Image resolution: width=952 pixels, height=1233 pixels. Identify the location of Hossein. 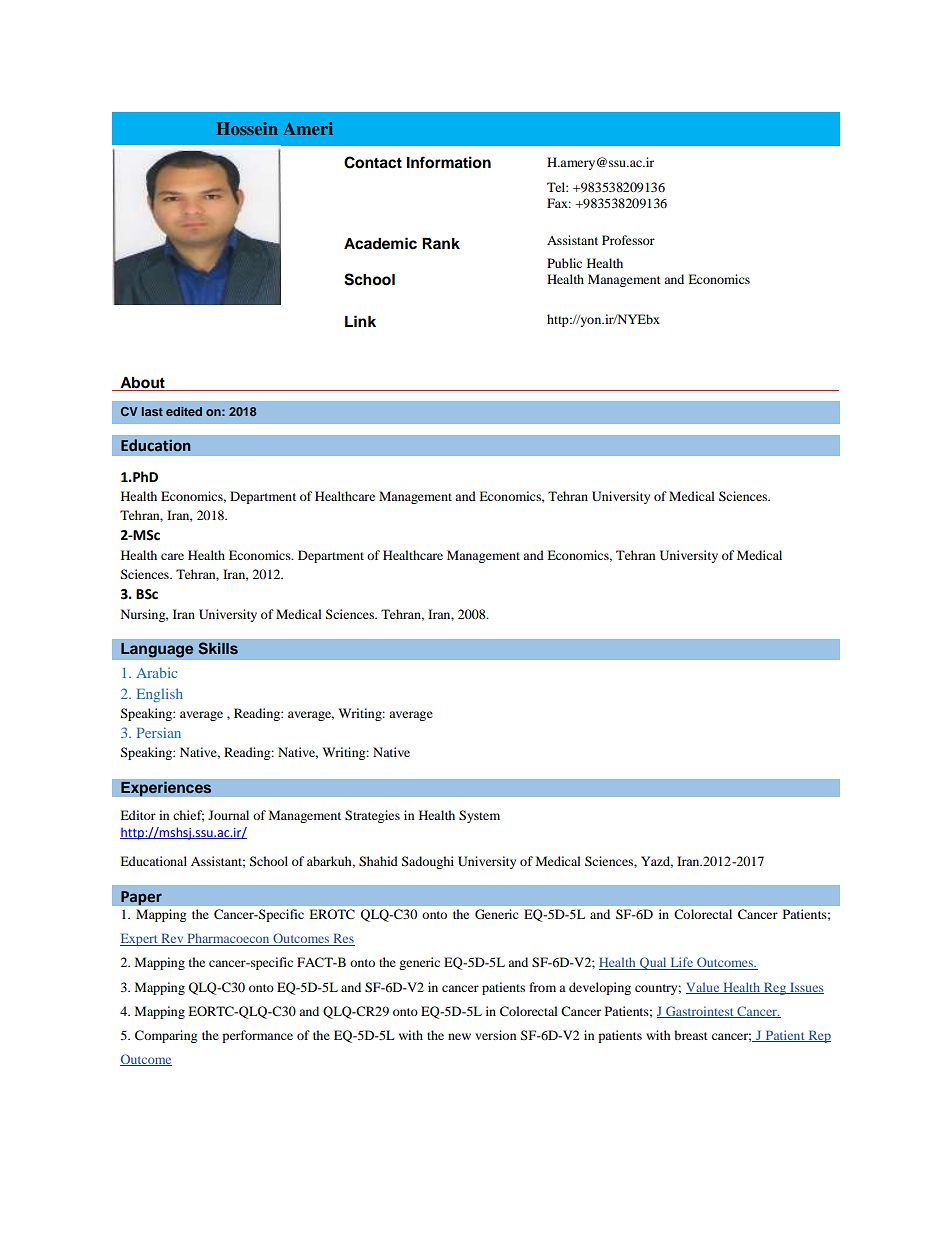
(247, 128).
